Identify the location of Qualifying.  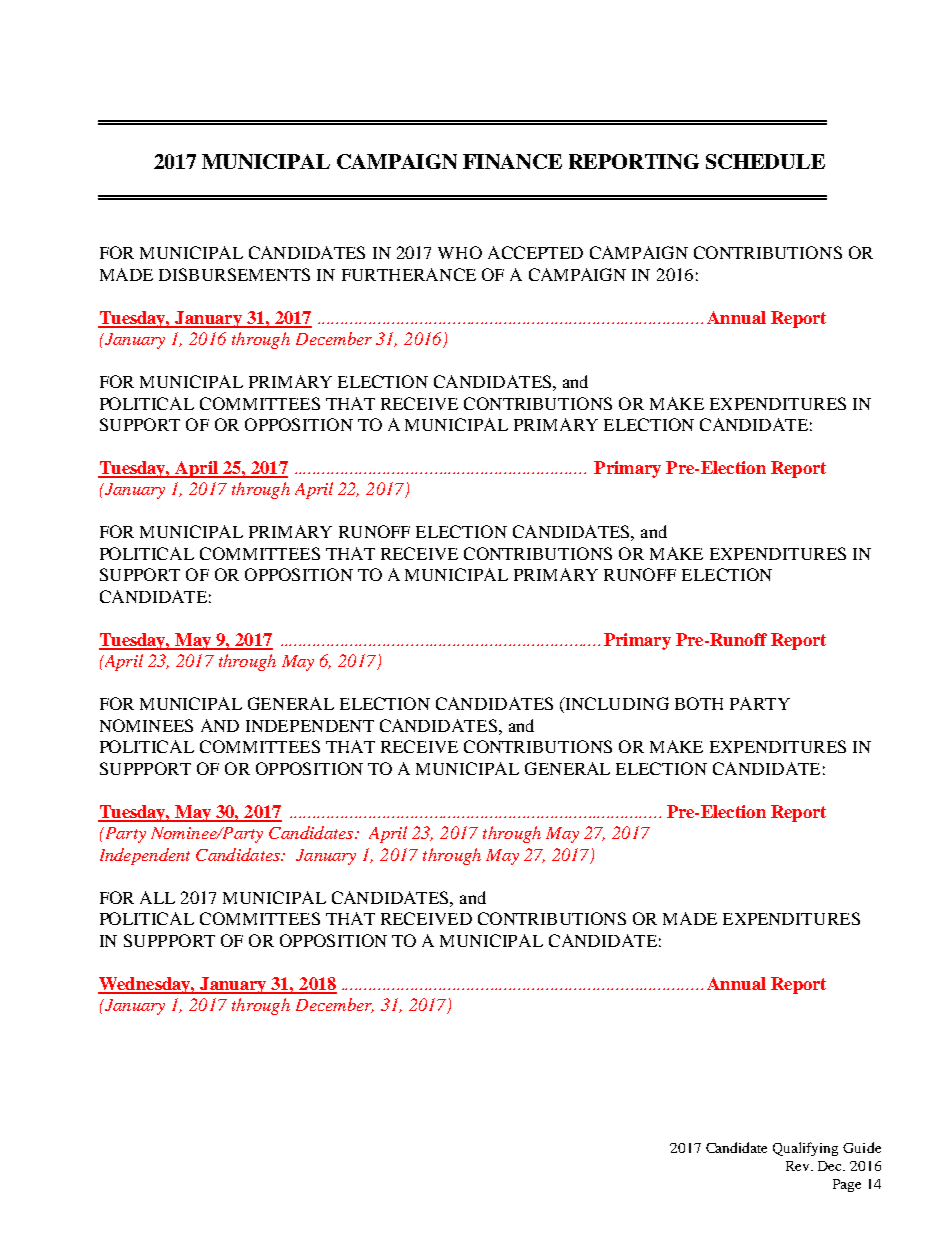
(805, 1149).
